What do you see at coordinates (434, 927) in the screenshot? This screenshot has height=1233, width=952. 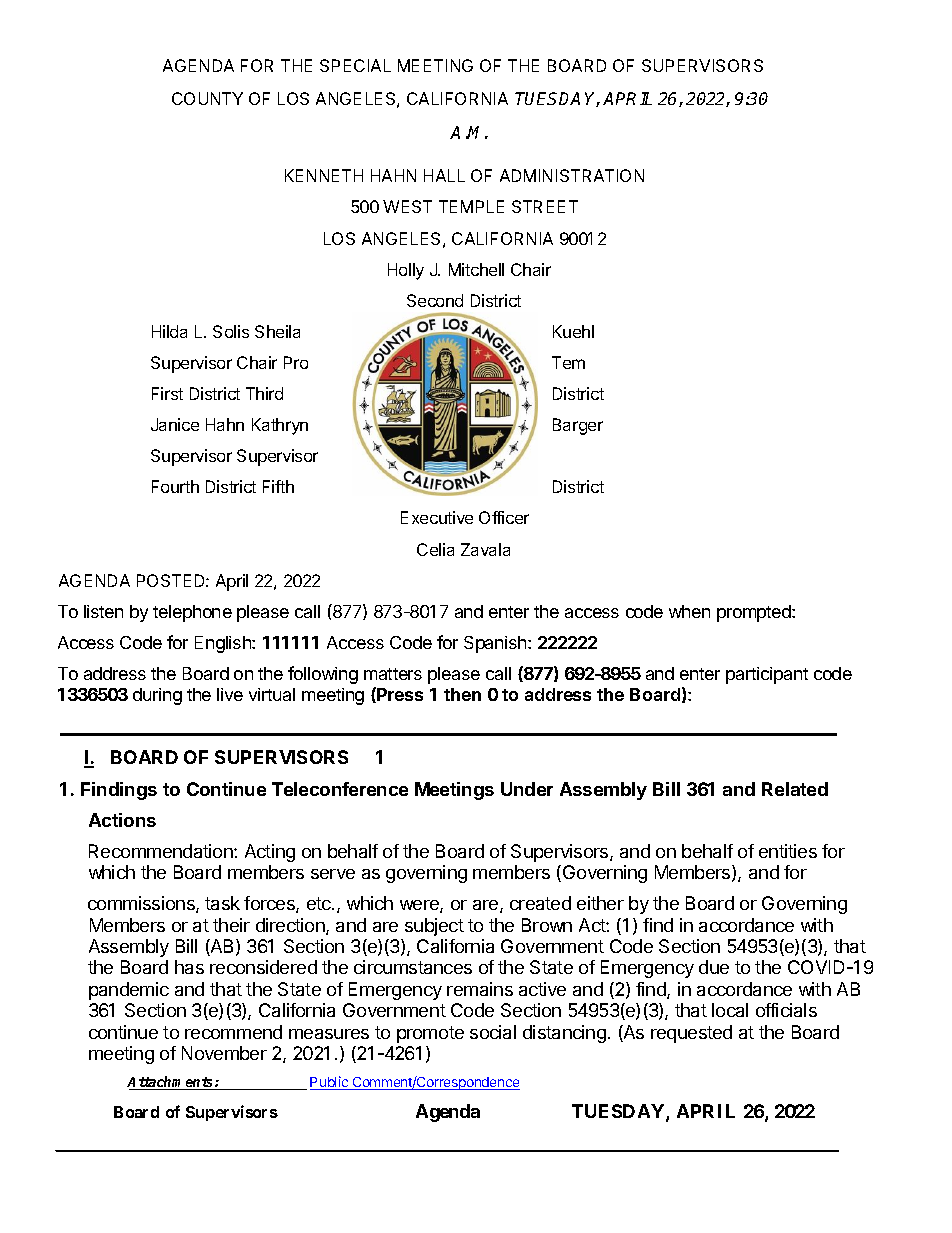 I see `subject` at bounding box center [434, 927].
